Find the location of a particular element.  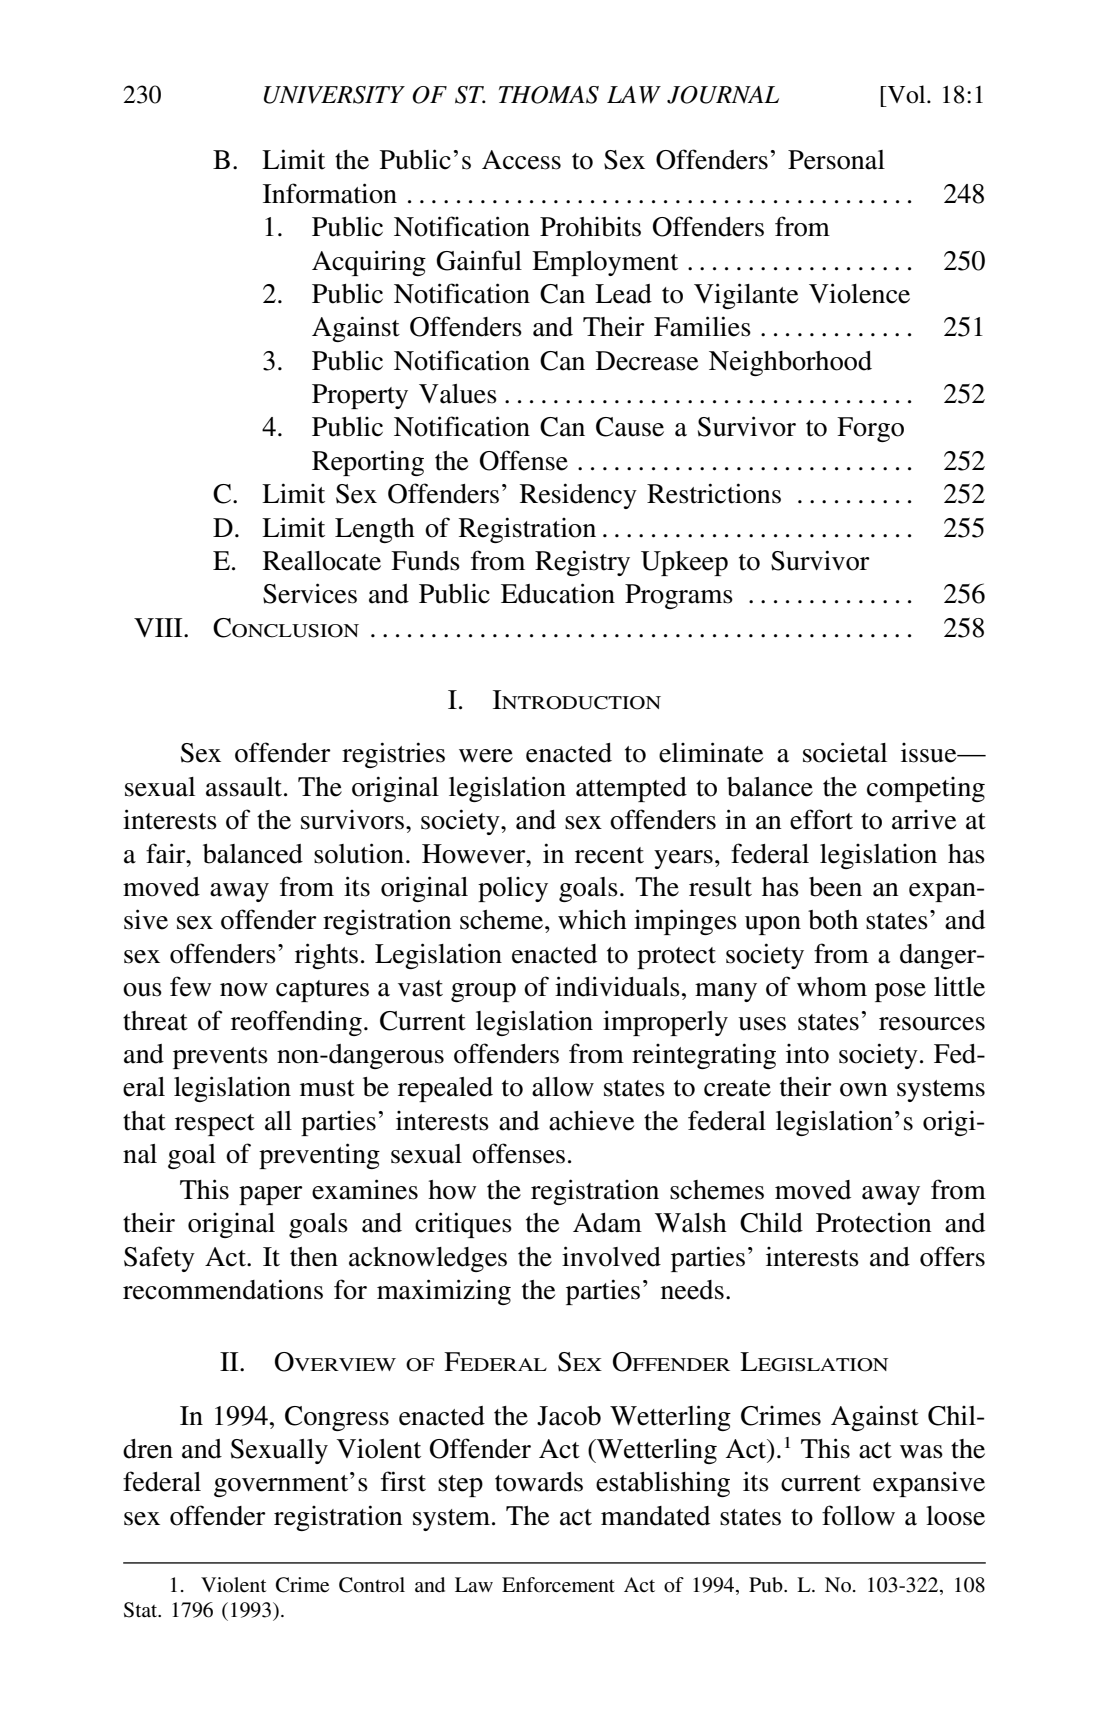

UNIVERSITY is located at coordinates (334, 95).
